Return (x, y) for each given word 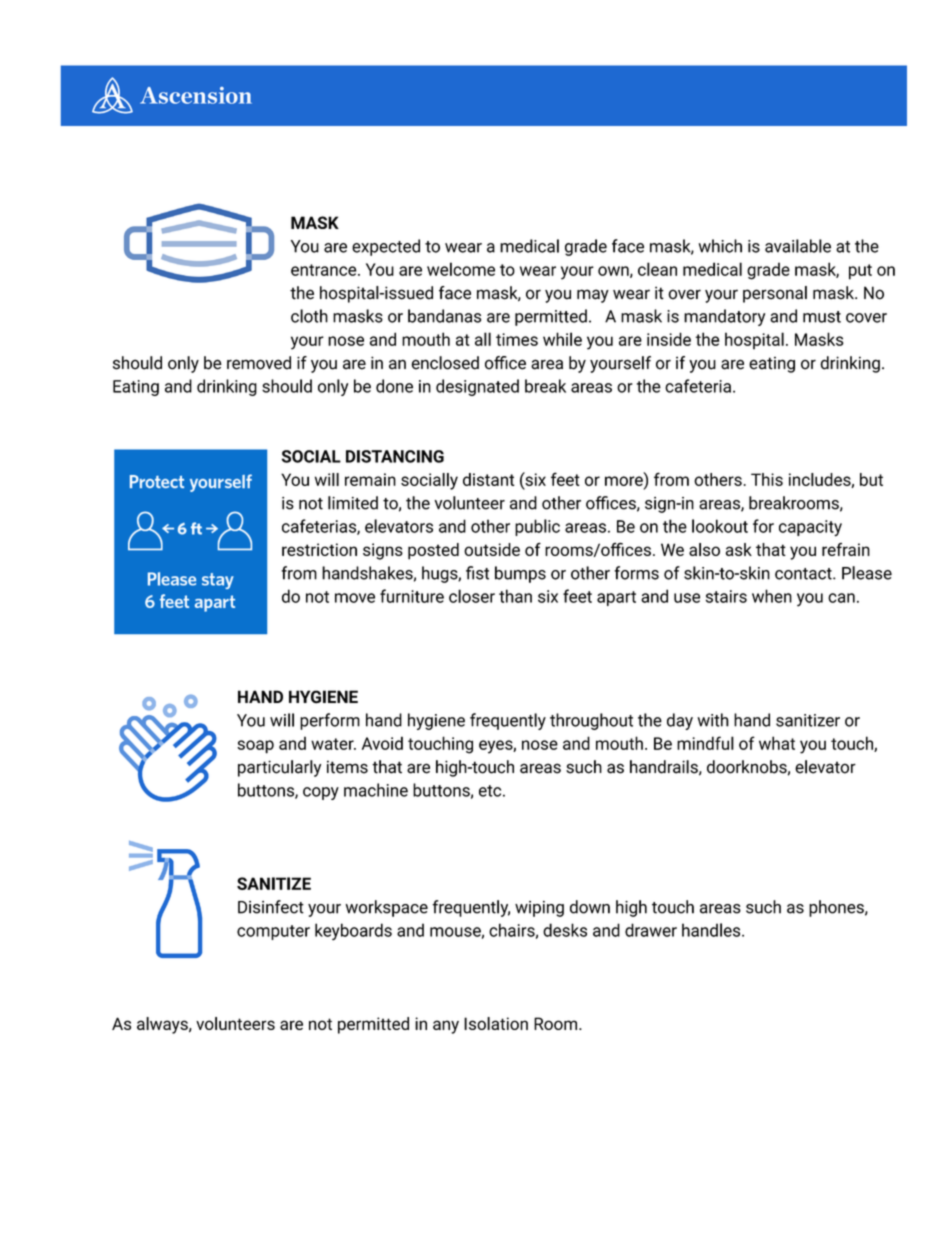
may (593, 296)
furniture (412, 596)
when (772, 596)
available (798, 246)
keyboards (353, 932)
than (515, 596)
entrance (325, 270)
